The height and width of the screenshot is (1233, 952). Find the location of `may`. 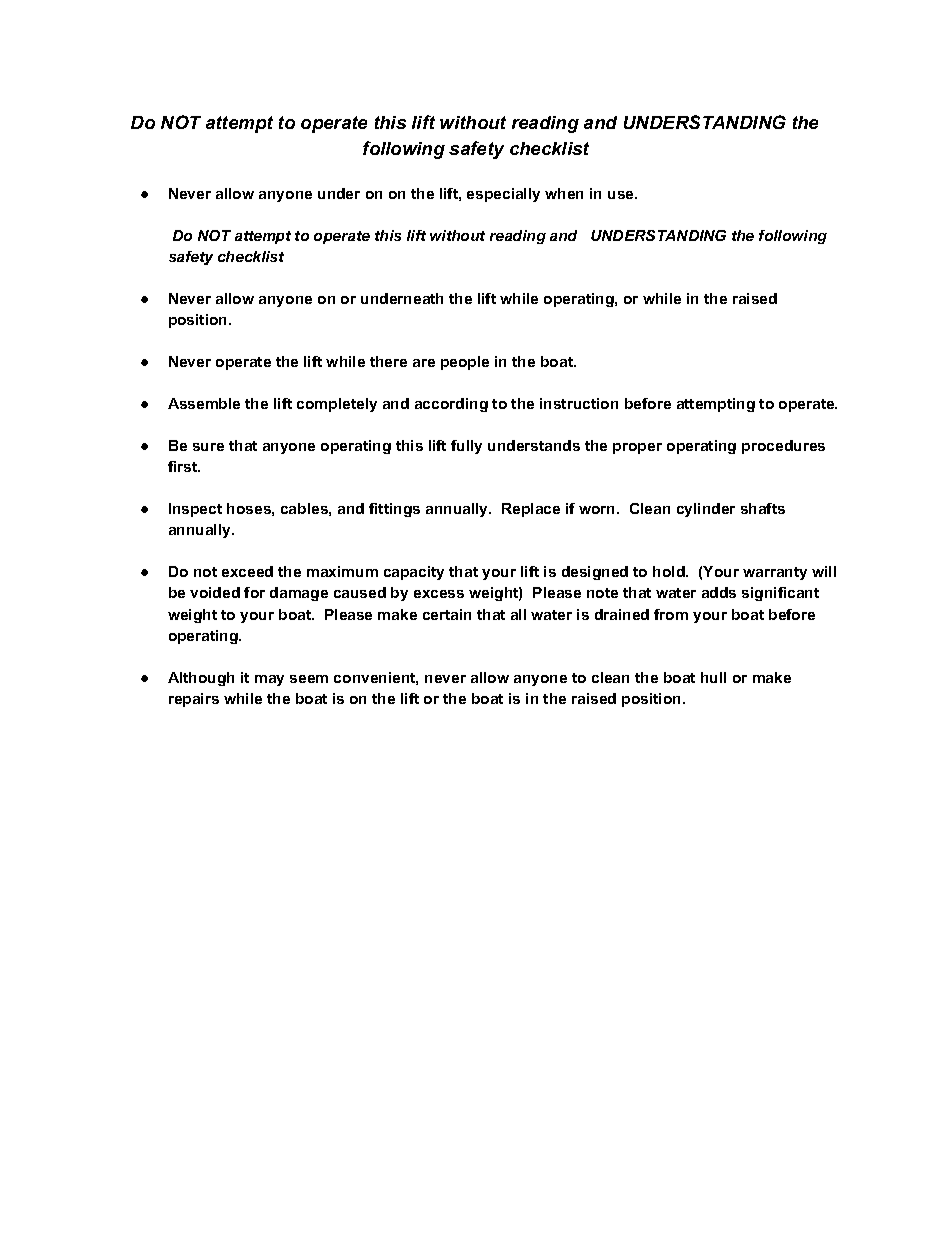

may is located at coordinates (269, 680).
